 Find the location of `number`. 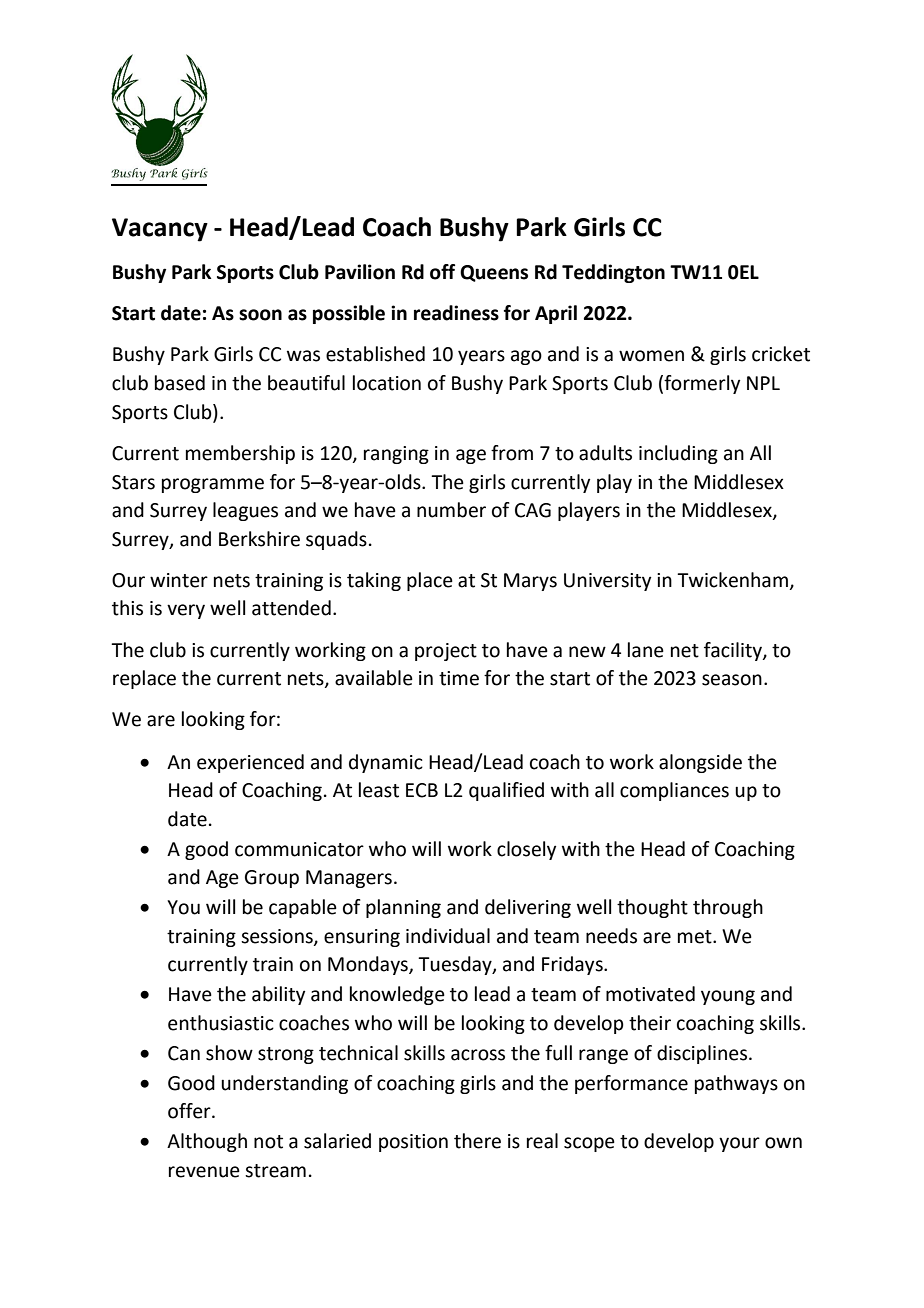

number is located at coordinates (451, 510).
